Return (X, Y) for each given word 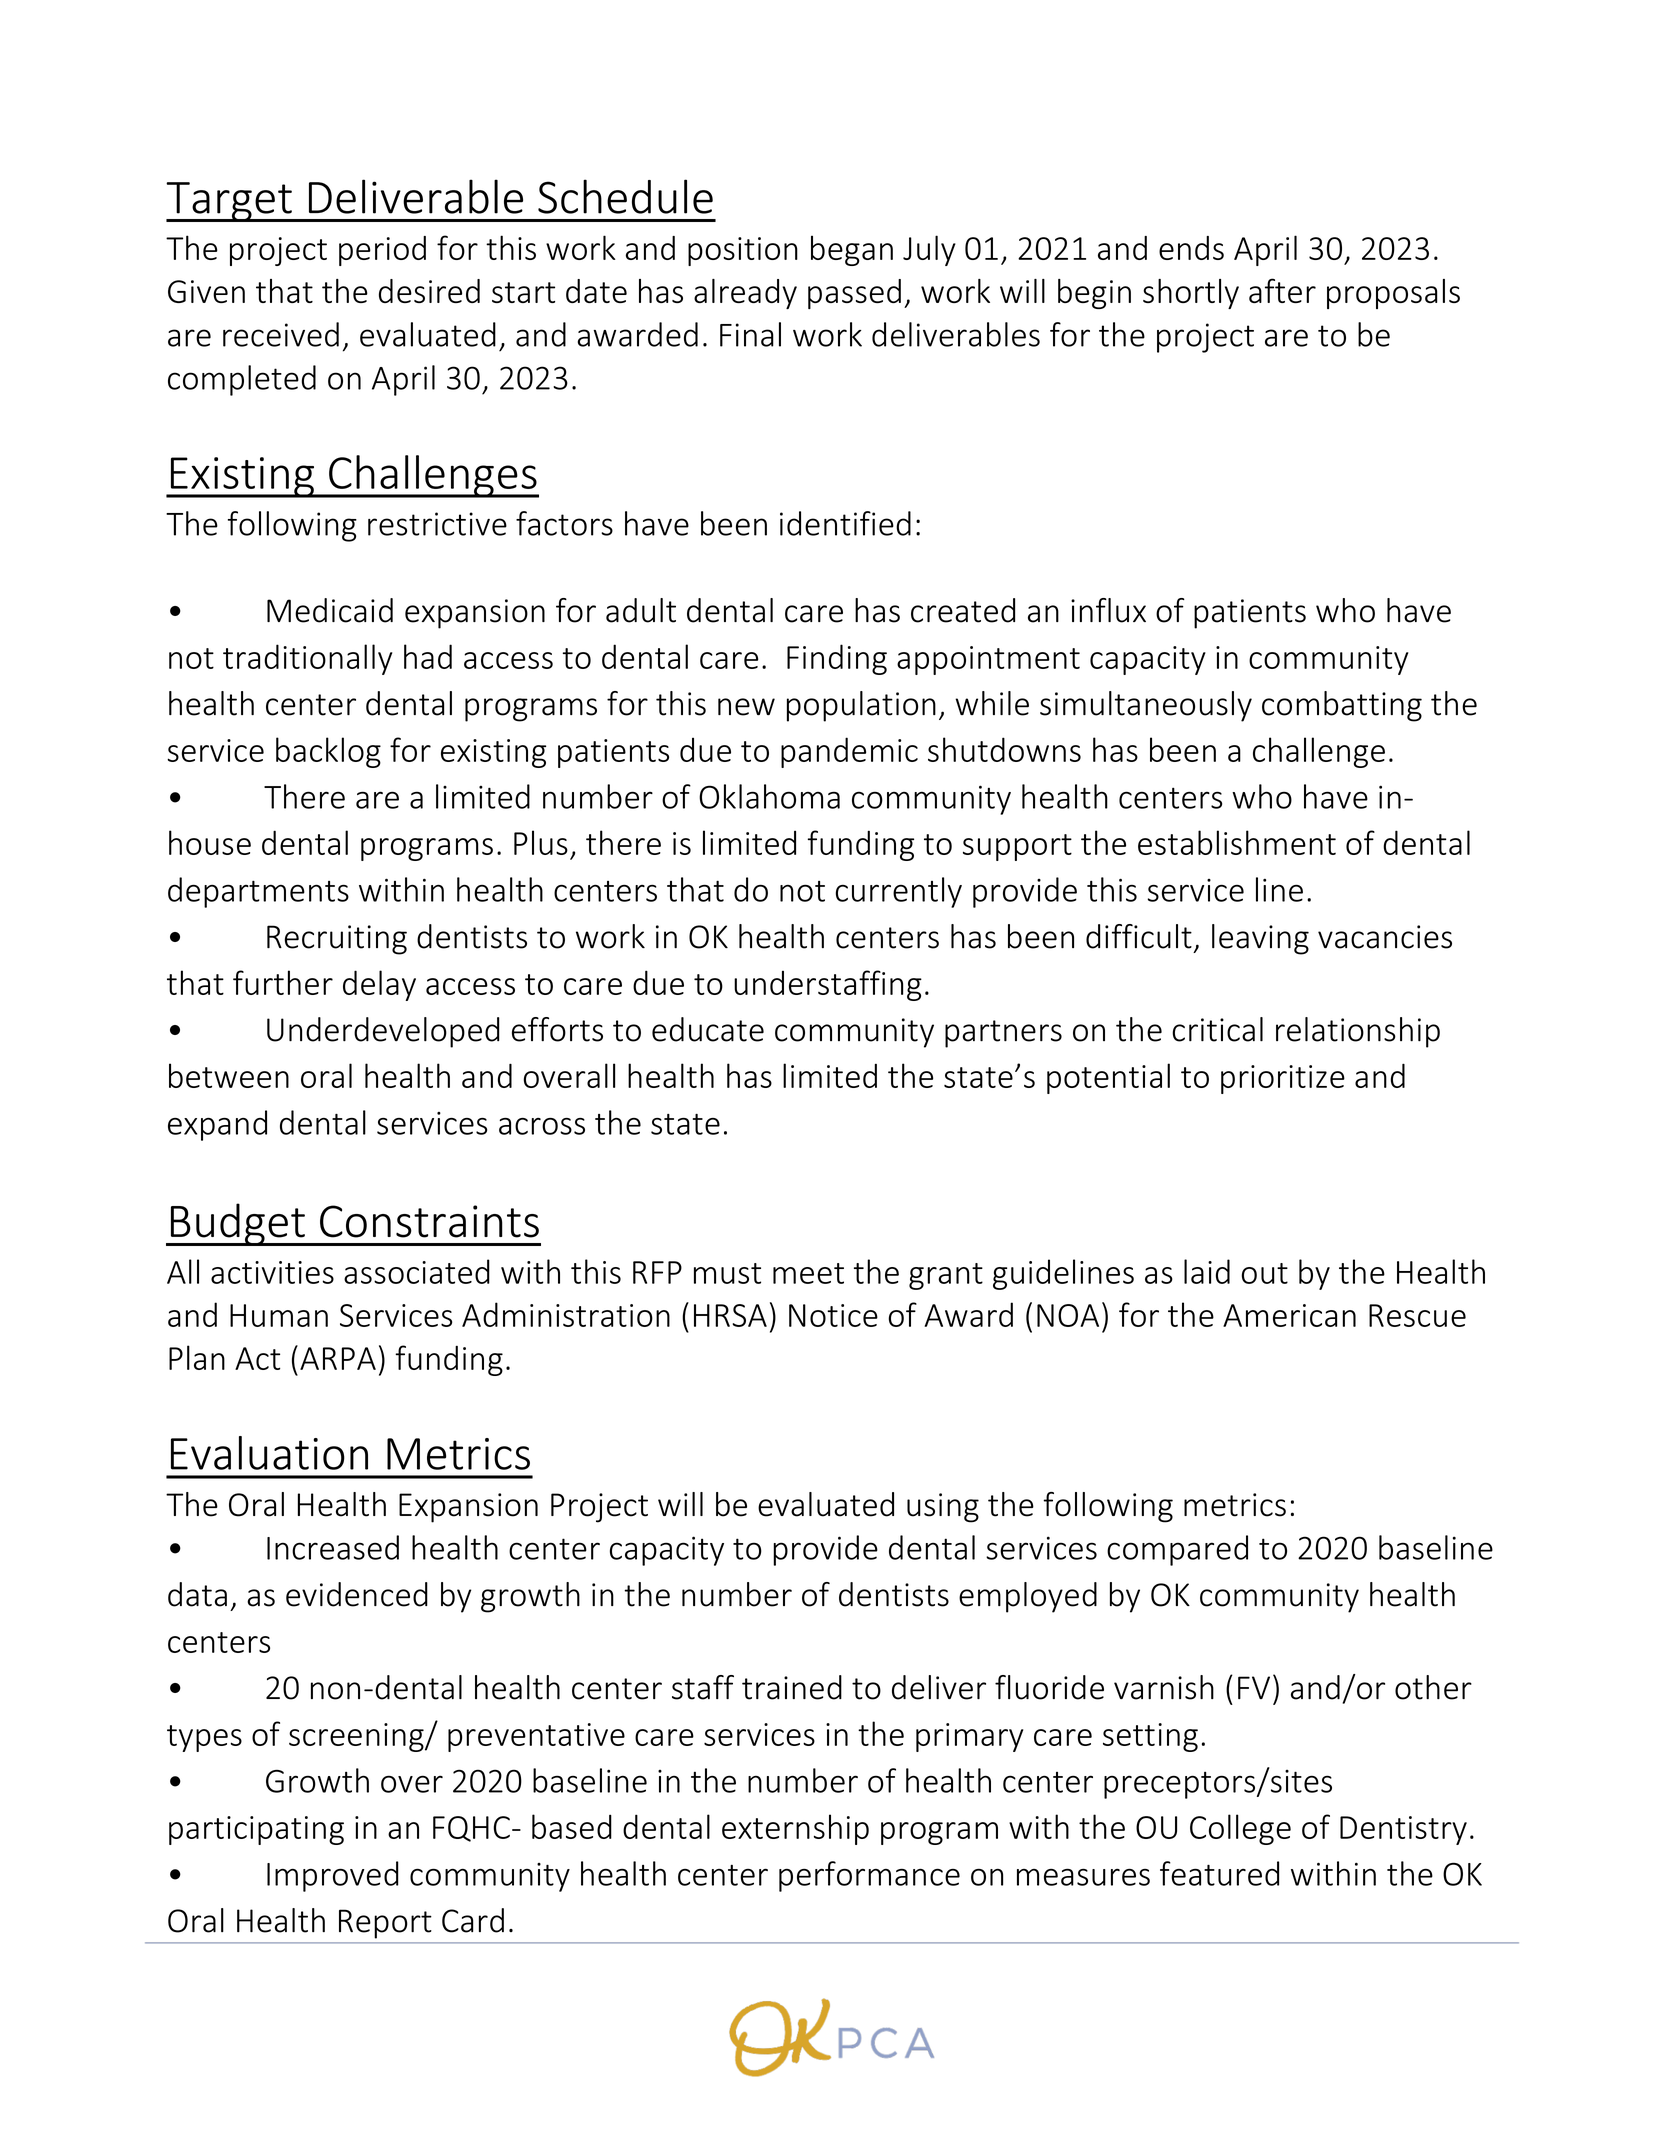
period (382, 251)
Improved (333, 1876)
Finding (837, 659)
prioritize (1283, 1079)
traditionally (307, 659)
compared (1177, 1550)
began (852, 250)
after (1282, 290)
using (943, 1508)
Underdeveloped (383, 1032)
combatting (1342, 706)
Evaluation (269, 1453)
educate (708, 1029)
